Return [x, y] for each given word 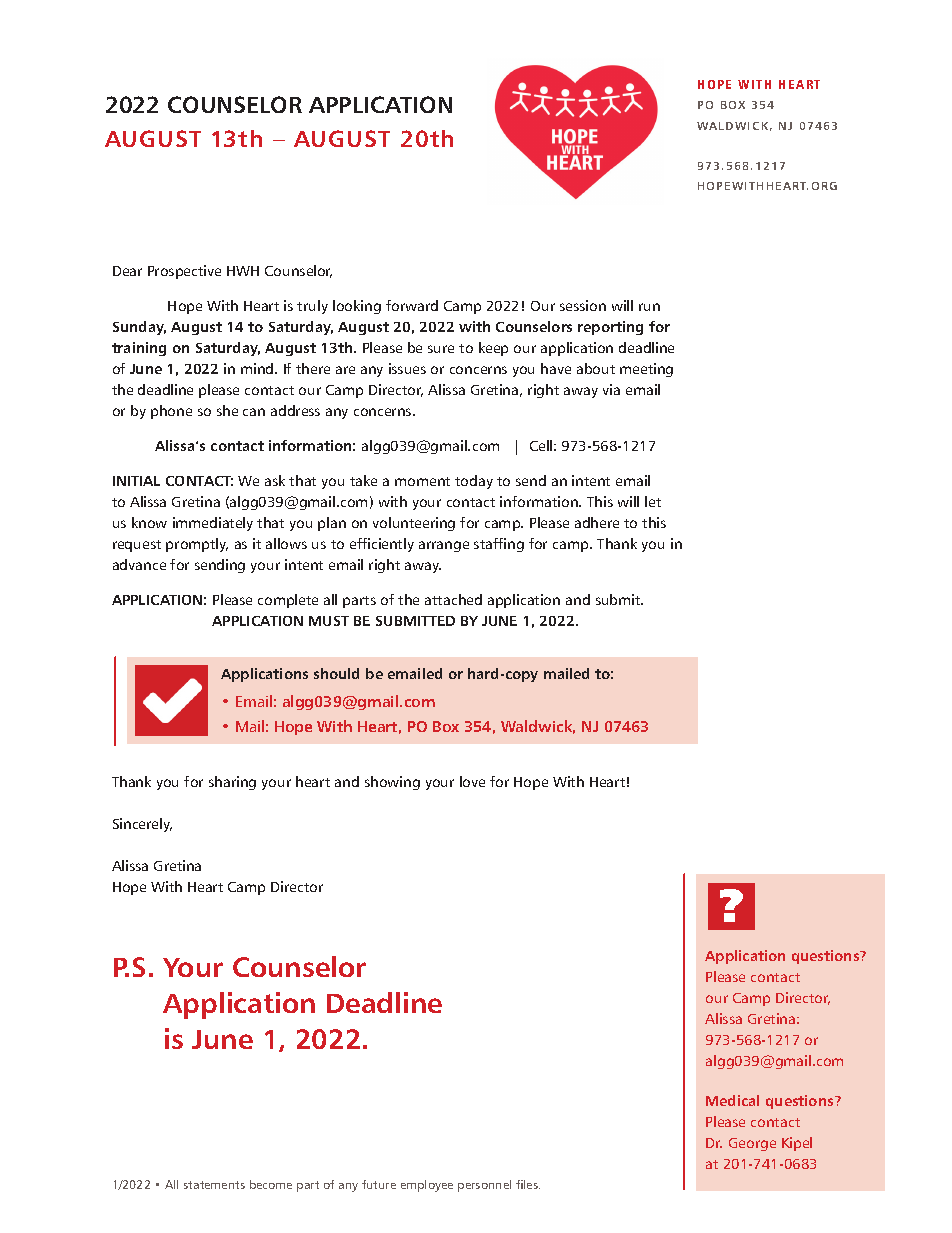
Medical [732, 1100]
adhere [597, 522]
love [472, 781]
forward [412, 305]
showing [392, 783]
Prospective [184, 272]
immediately [213, 524]
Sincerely [142, 825]
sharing [232, 783]
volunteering [414, 524]
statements [214, 1185]
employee [427, 1186]
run [649, 307]
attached [453, 599]
